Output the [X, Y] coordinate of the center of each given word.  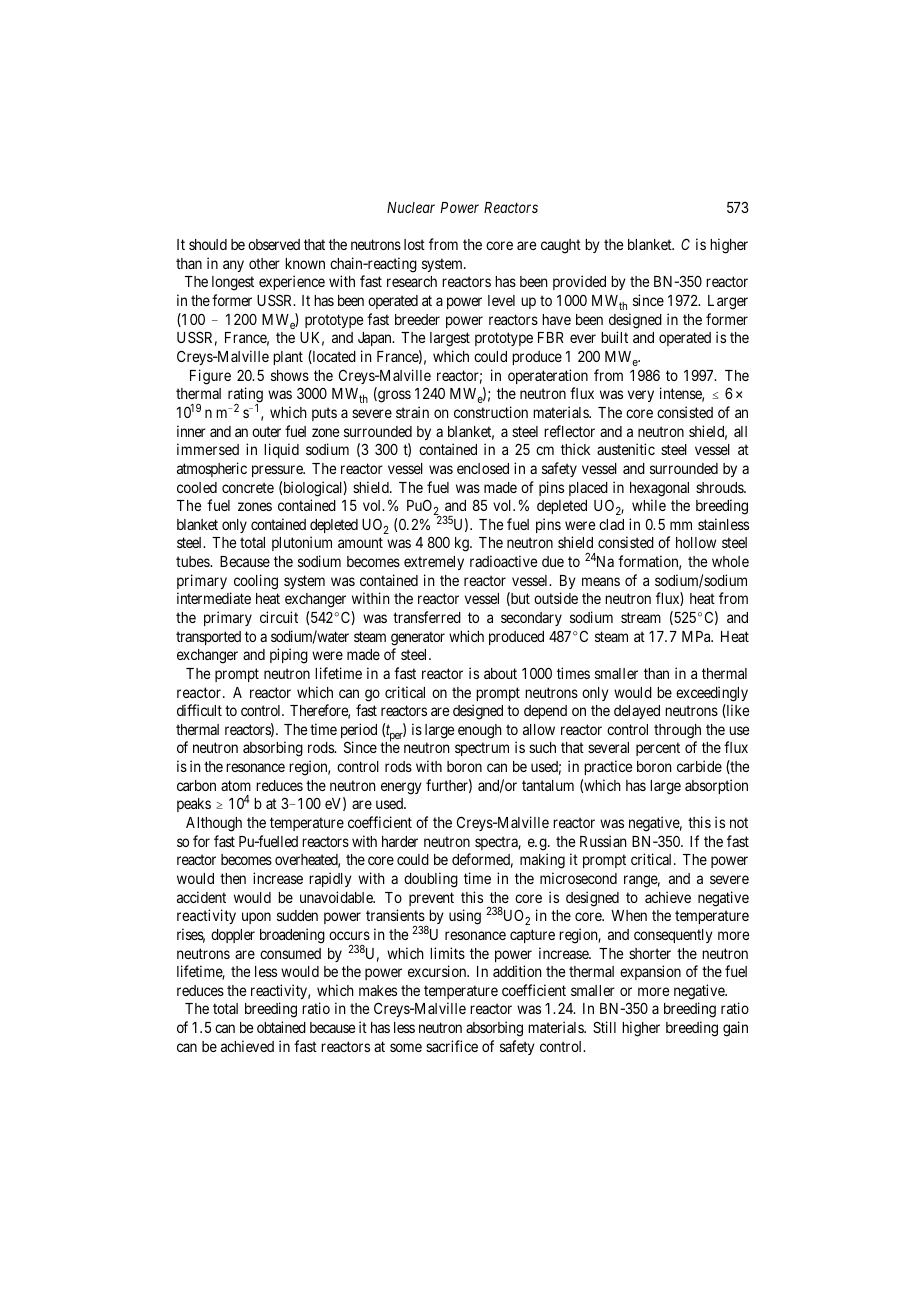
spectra [498, 843]
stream [641, 617]
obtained [281, 1027]
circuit [279, 617]
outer [266, 431]
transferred [427, 617]
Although [214, 824]
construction [491, 412]
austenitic [626, 449]
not [739, 822]
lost [414, 244]
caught [561, 246]
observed [274, 244]
